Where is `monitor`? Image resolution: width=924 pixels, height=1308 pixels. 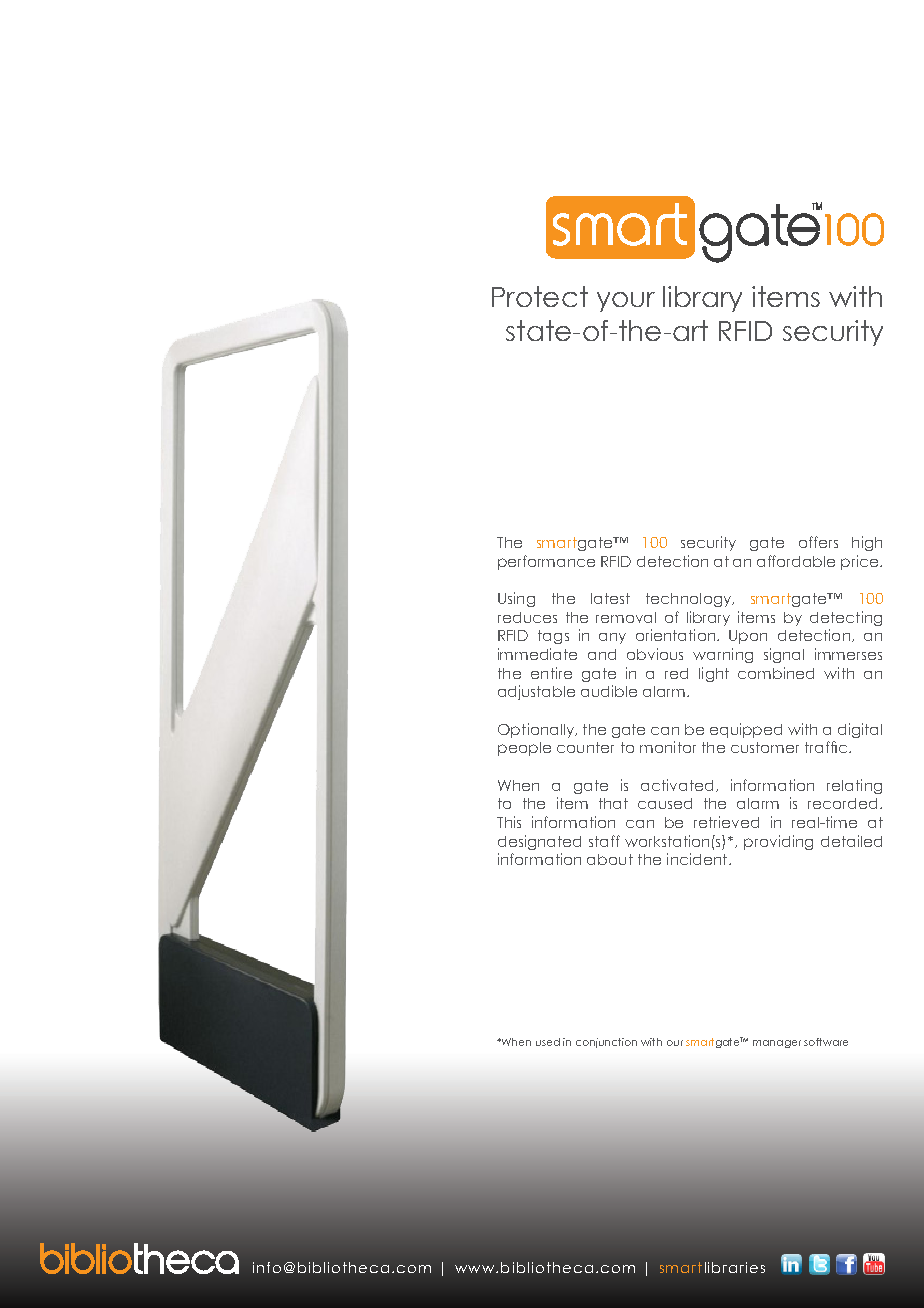 monitor is located at coordinates (668, 747).
